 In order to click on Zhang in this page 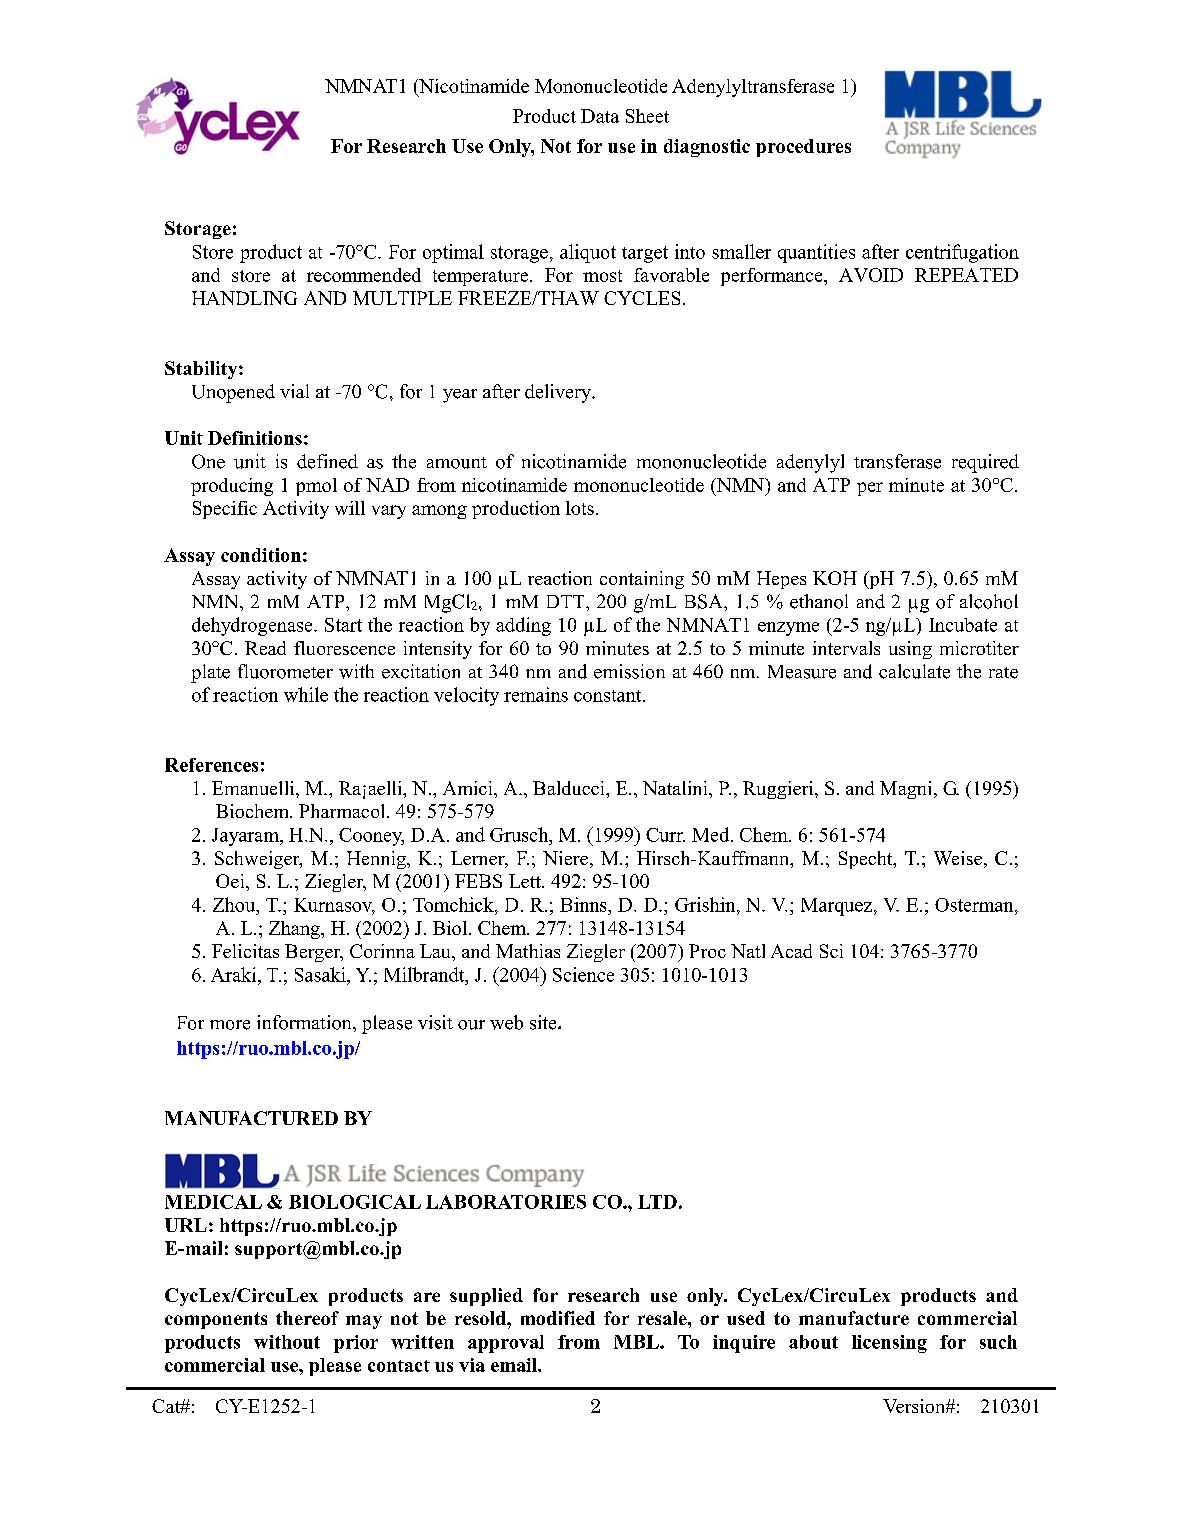, I will do `click(295, 930)`.
